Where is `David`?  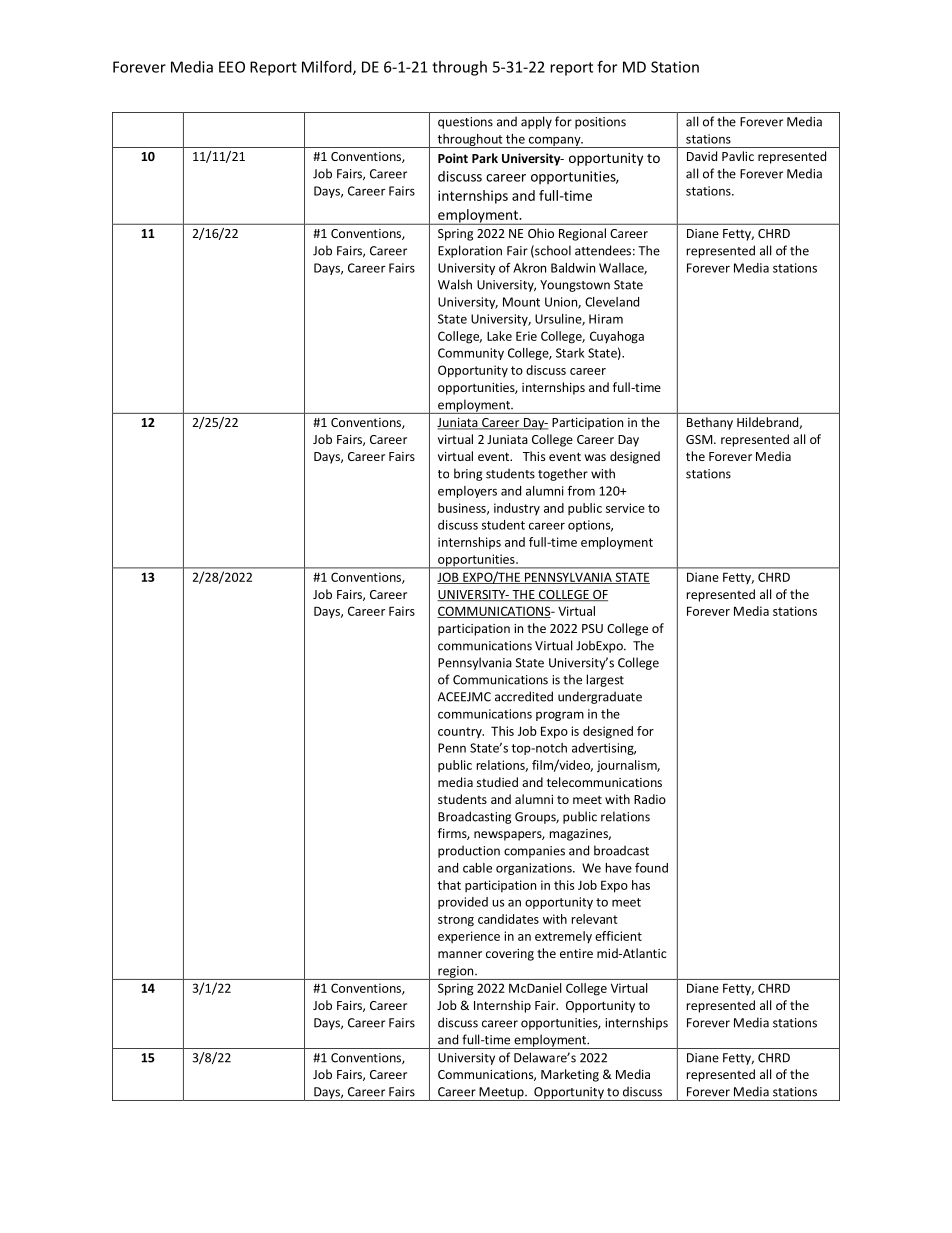 David is located at coordinates (702, 156).
